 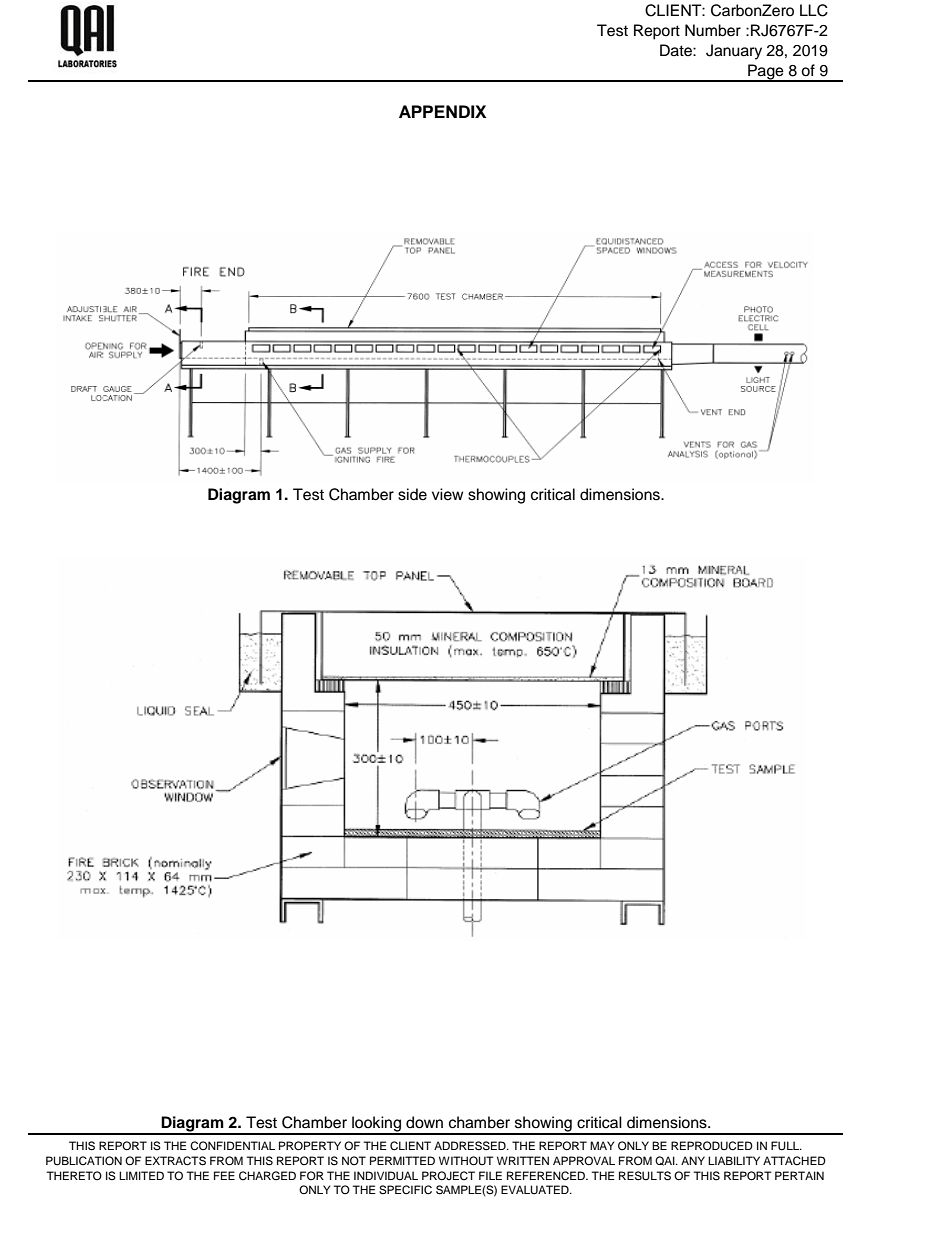 I want to click on Number, so click(x=713, y=30).
